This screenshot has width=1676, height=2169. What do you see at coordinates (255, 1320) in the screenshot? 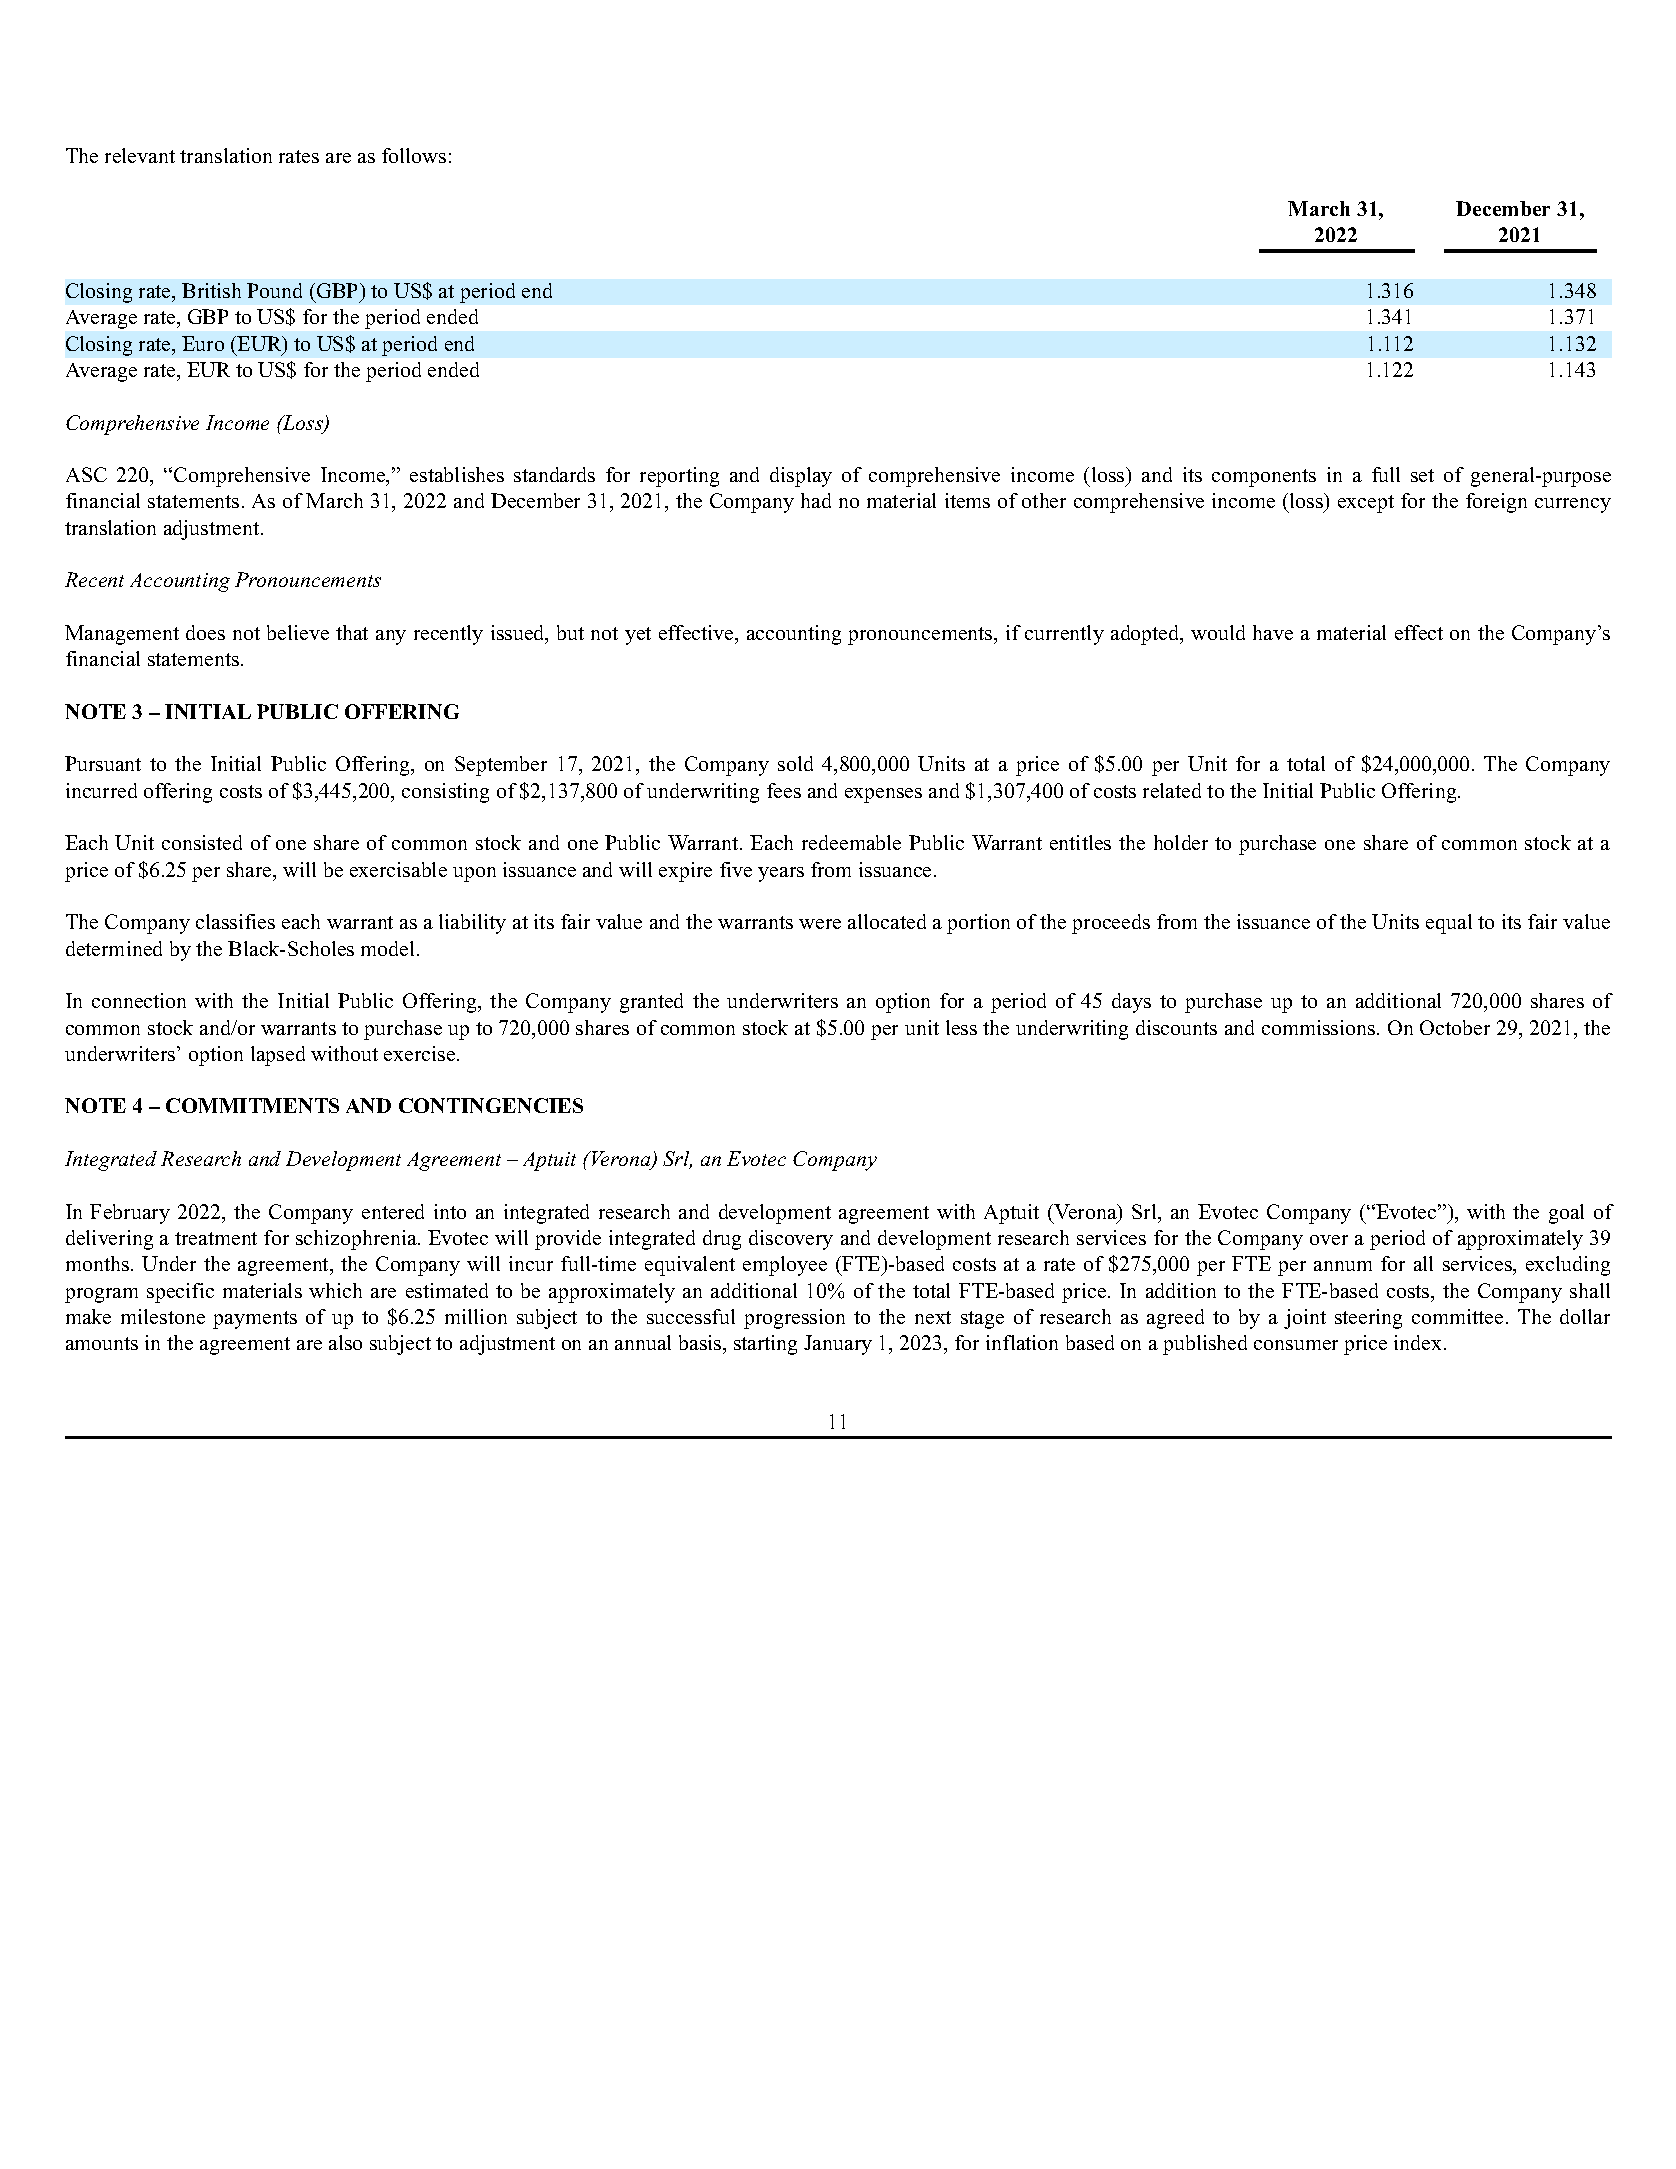
I see `payments` at bounding box center [255, 1320].
